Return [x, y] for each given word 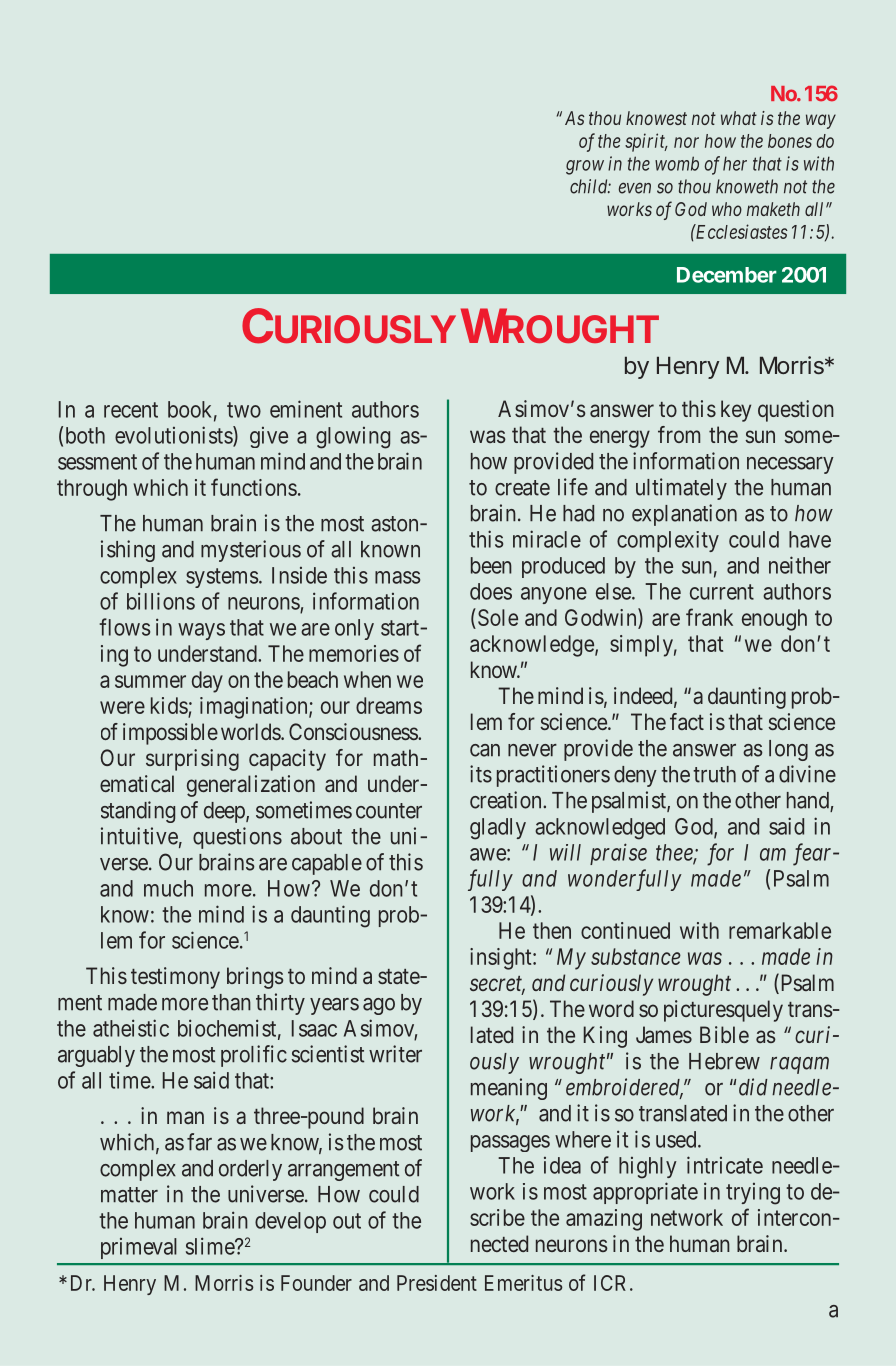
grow [585, 167]
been [491, 565]
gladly [498, 829]
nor [686, 142]
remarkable [780, 930]
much [168, 888]
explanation [684, 515]
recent [131, 410]
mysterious [251, 551]
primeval [139, 1248]
